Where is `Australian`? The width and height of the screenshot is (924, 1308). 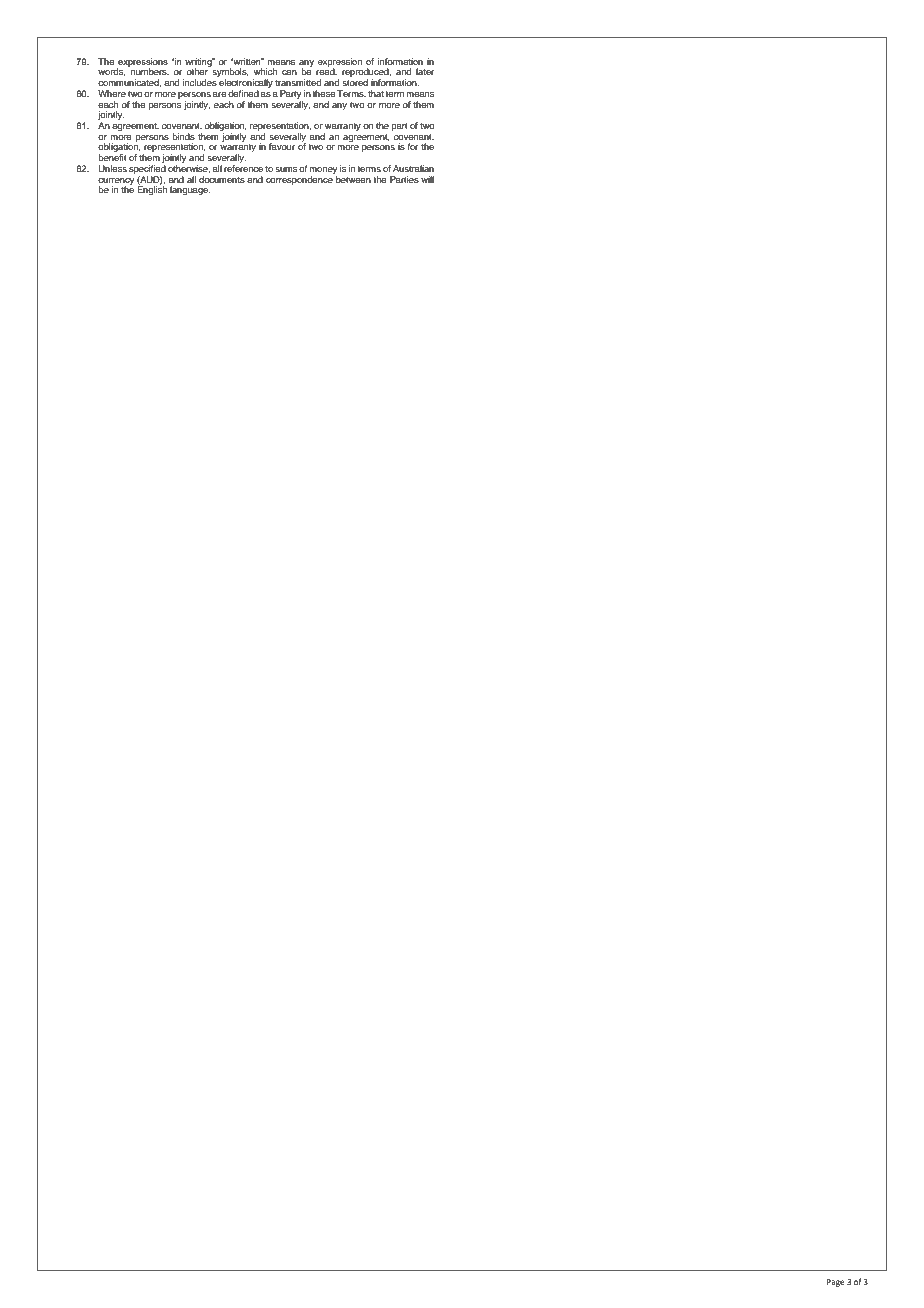 Australian is located at coordinates (413, 168).
